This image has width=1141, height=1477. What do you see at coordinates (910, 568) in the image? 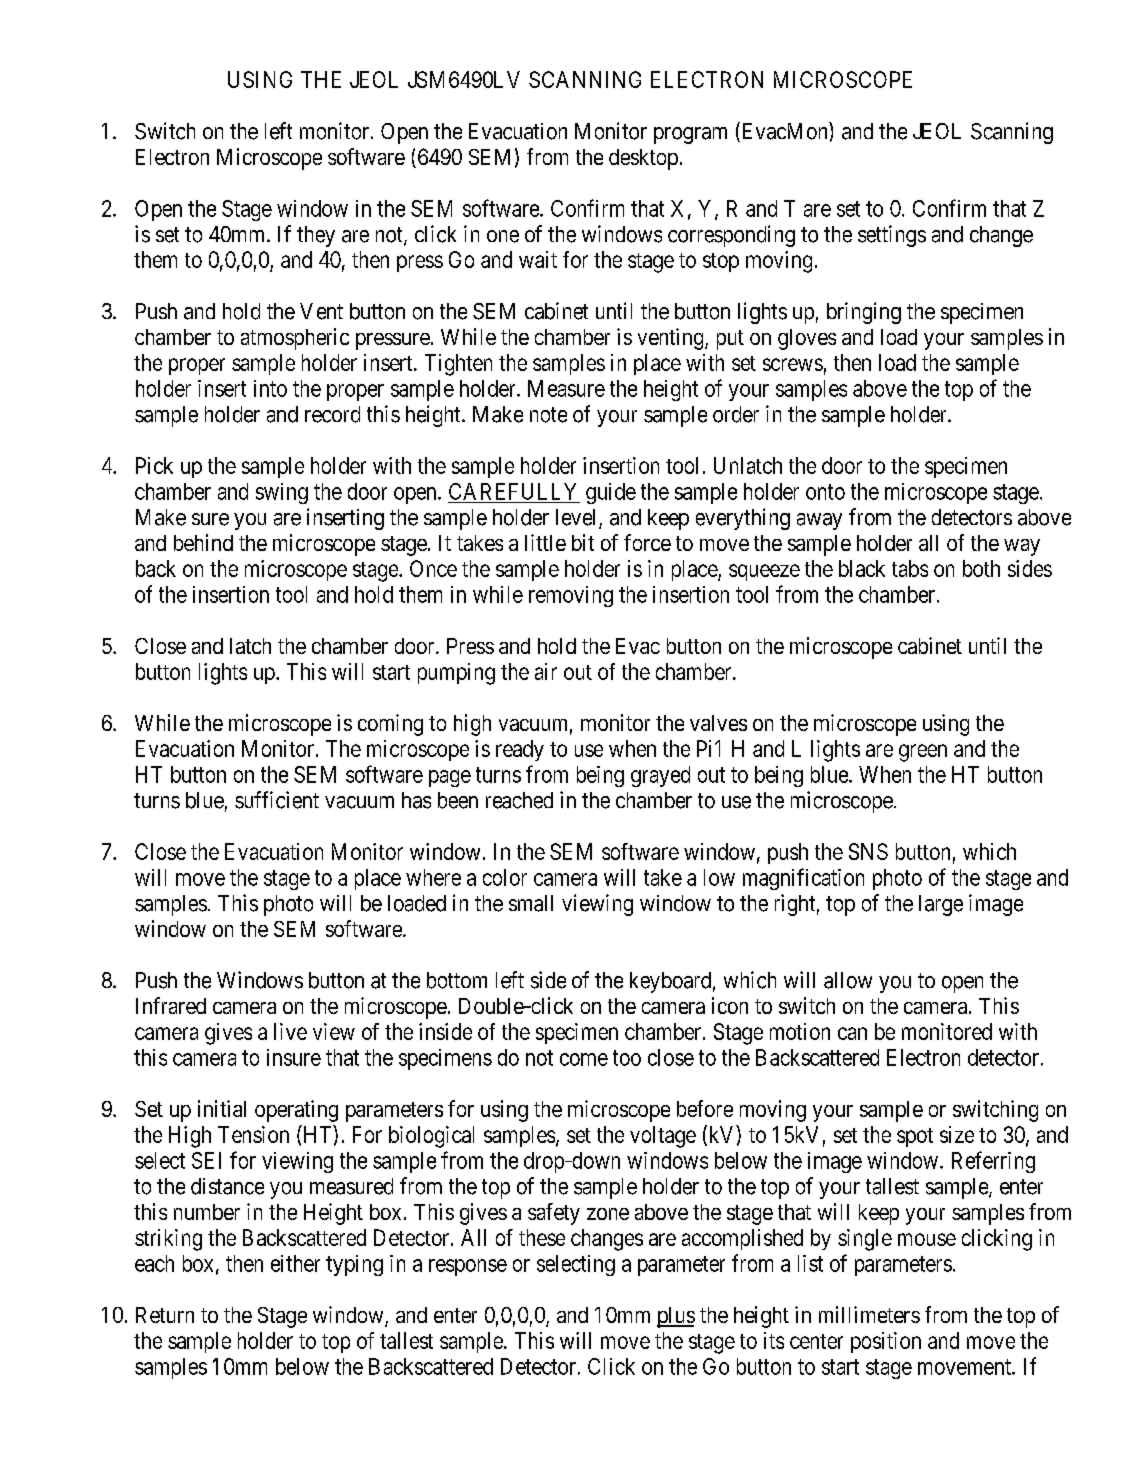
I see `tabs` at bounding box center [910, 568].
